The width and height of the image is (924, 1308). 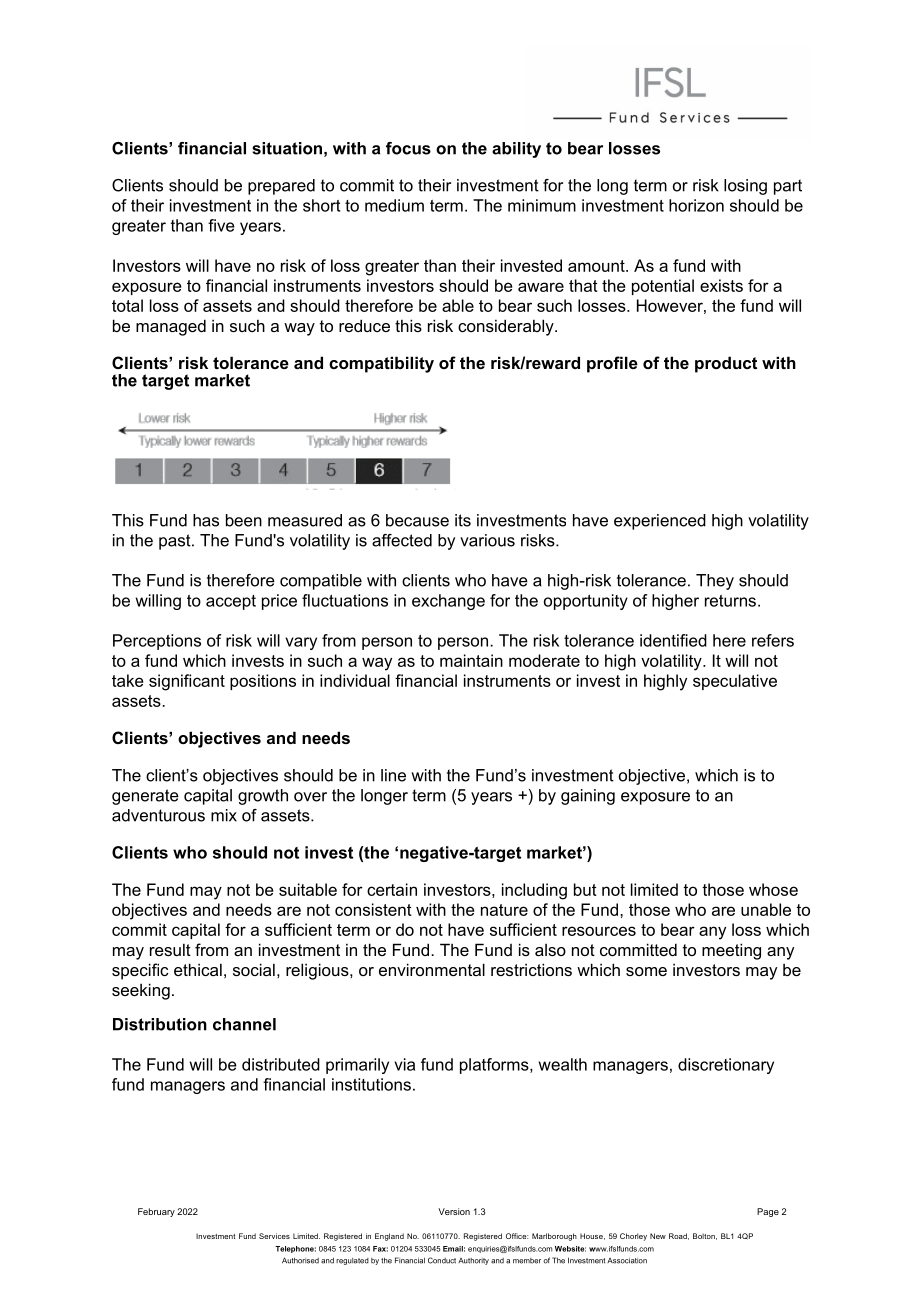 I want to click on February, so click(x=156, y=1212).
